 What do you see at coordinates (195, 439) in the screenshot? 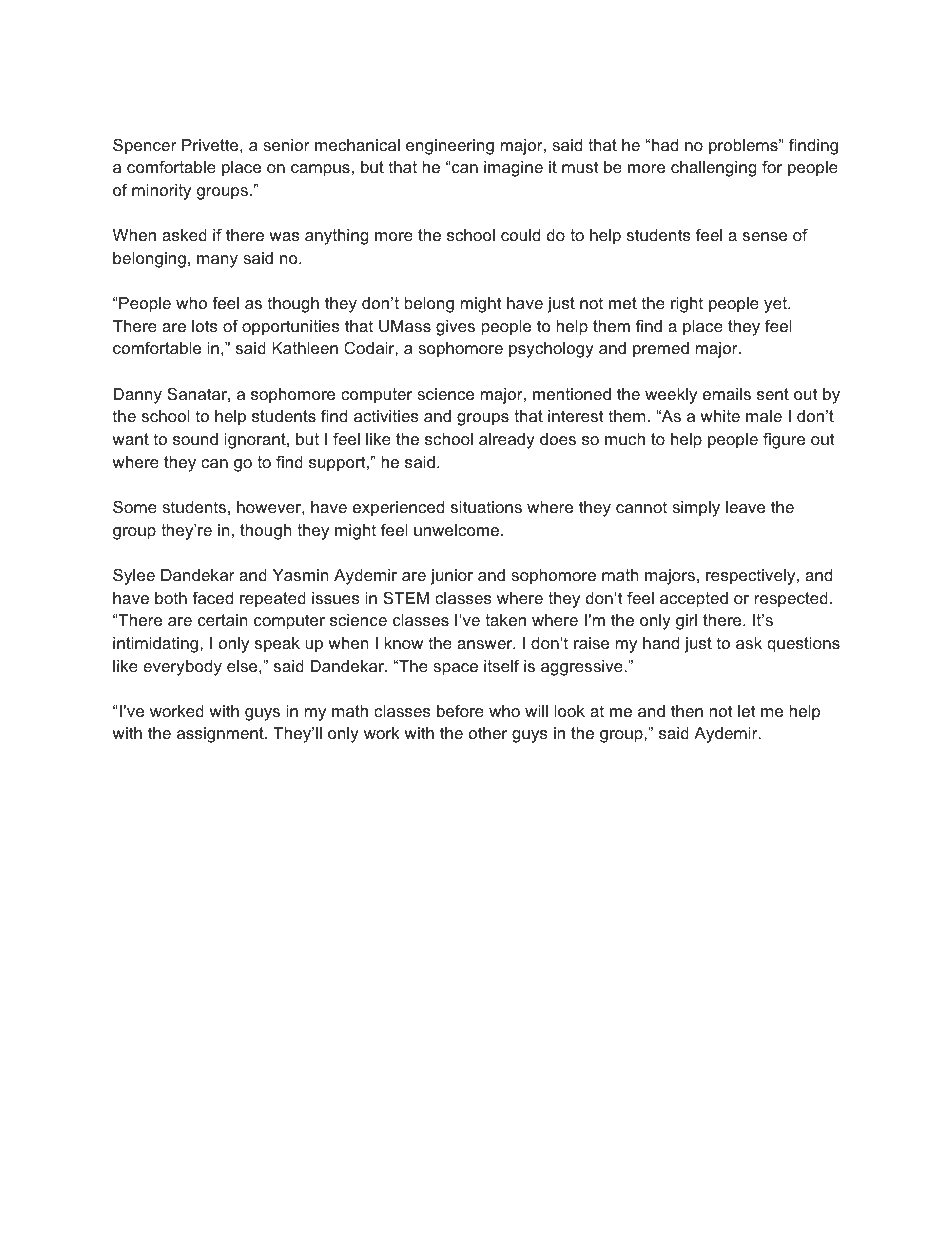
I see `sound` at bounding box center [195, 439].
